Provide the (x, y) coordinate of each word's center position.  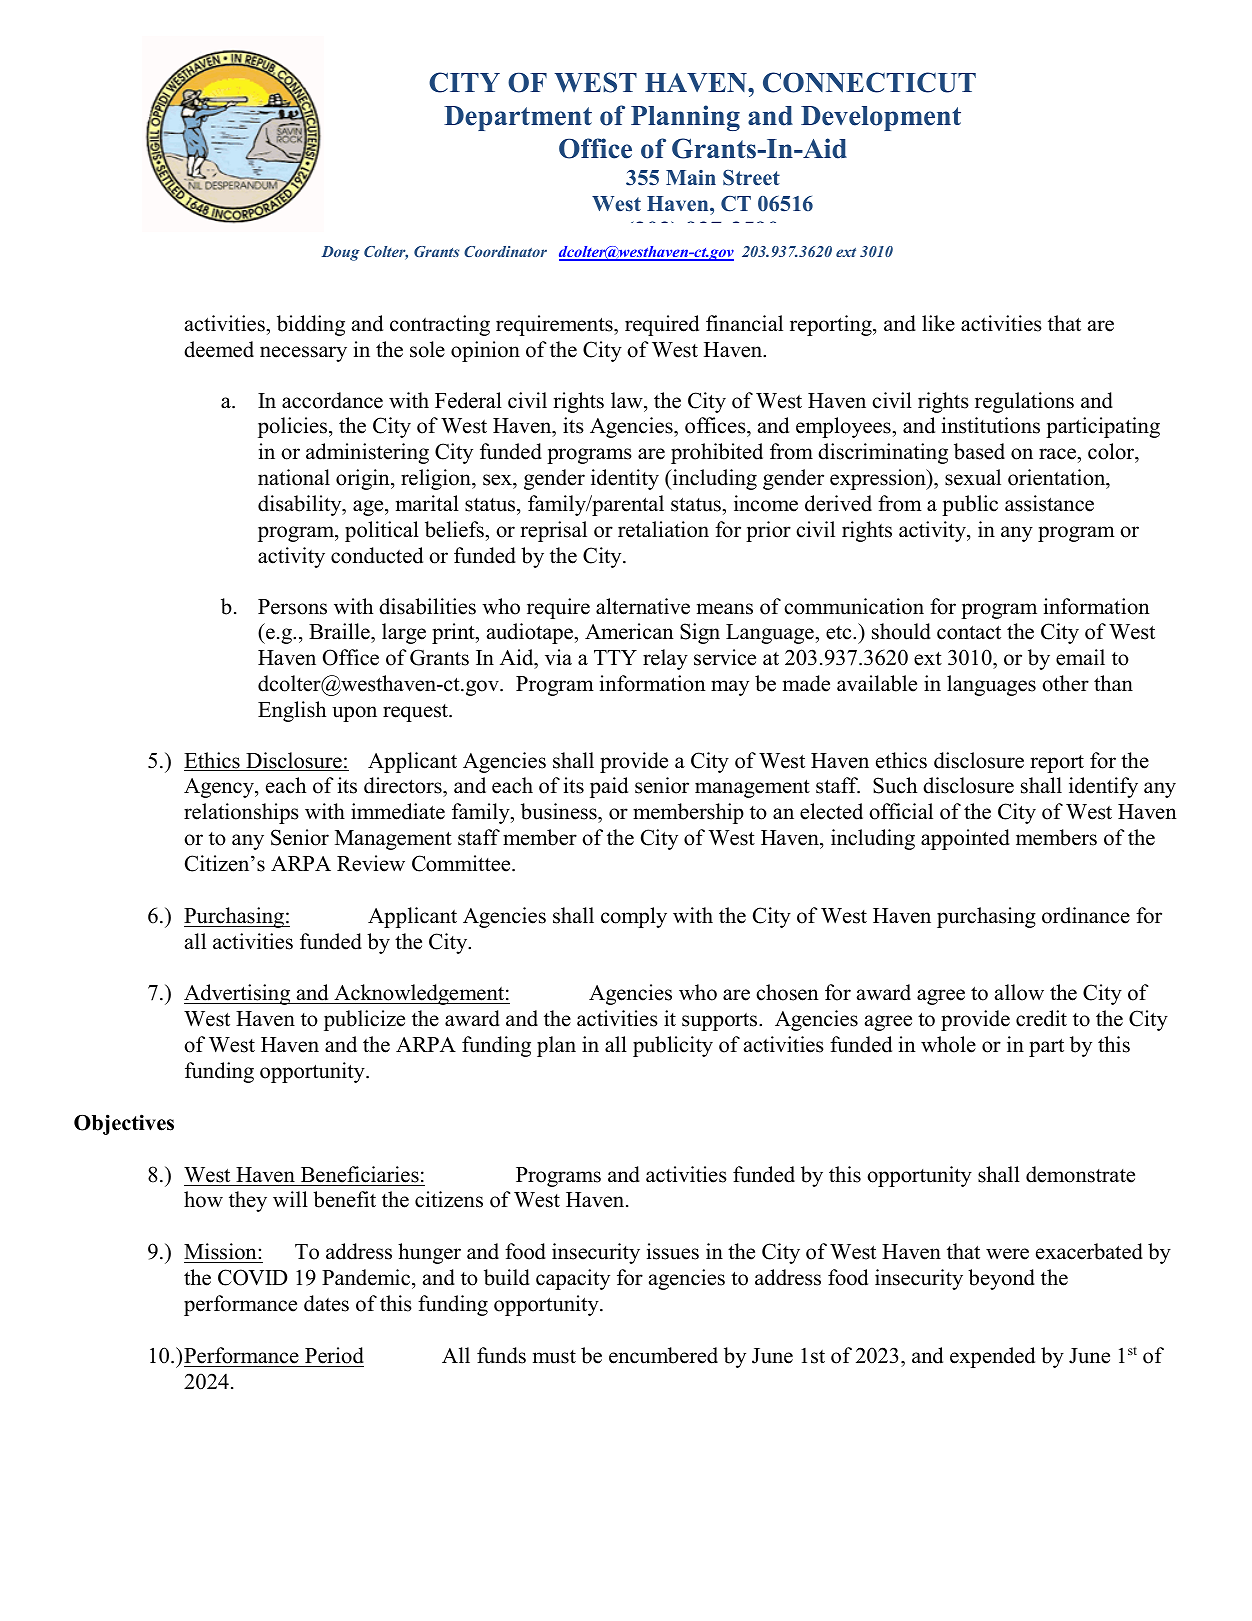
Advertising (238, 994)
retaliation (663, 529)
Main (691, 177)
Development (881, 118)
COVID (253, 1277)
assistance (1049, 503)
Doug (340, 253)
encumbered (663, 1355)
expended (992, 1357)
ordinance (1086, 915)
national (294, 477)
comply (634, 917)
